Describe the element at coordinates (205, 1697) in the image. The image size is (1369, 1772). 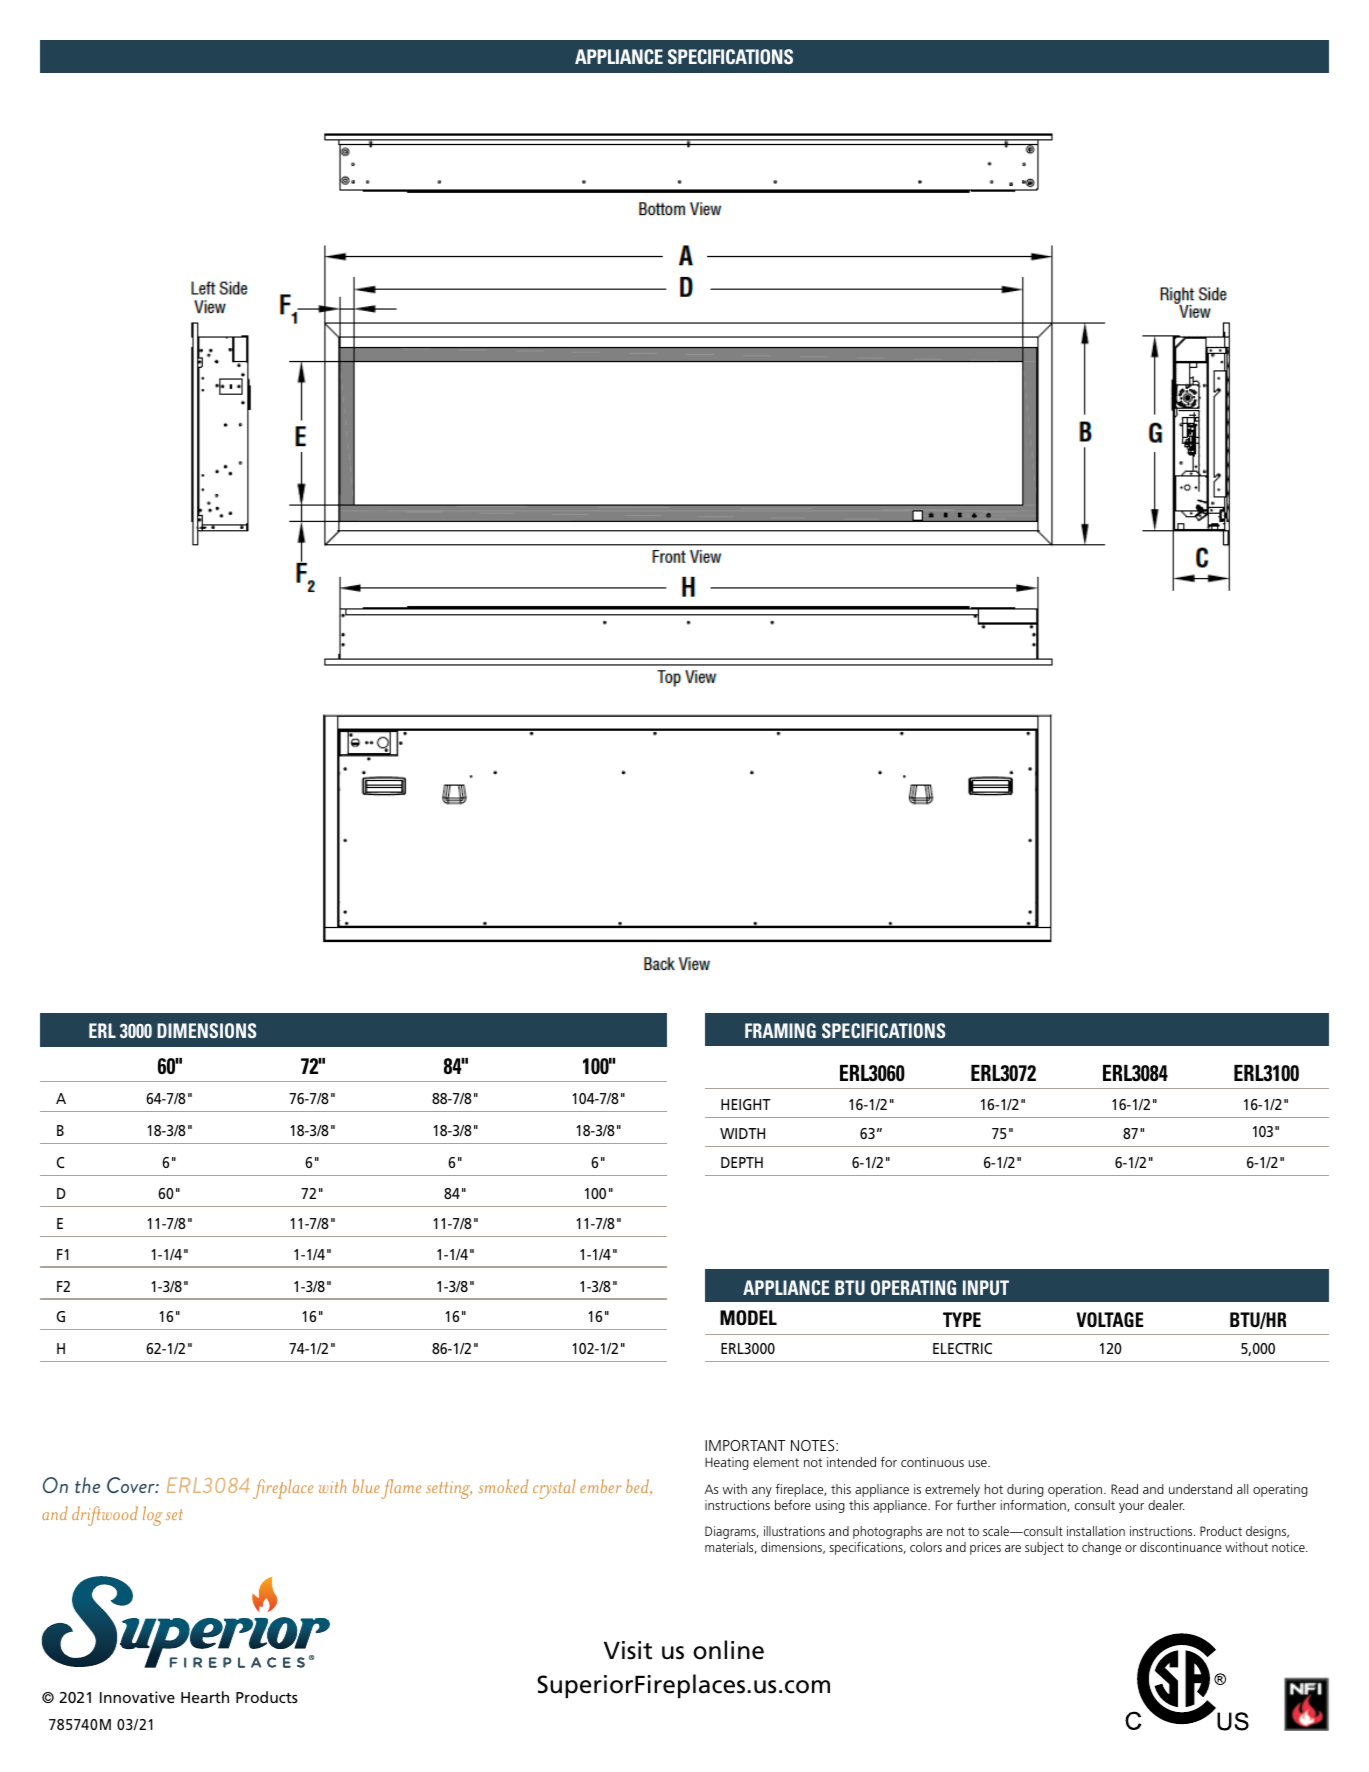
I see `Hearth` at that location.
